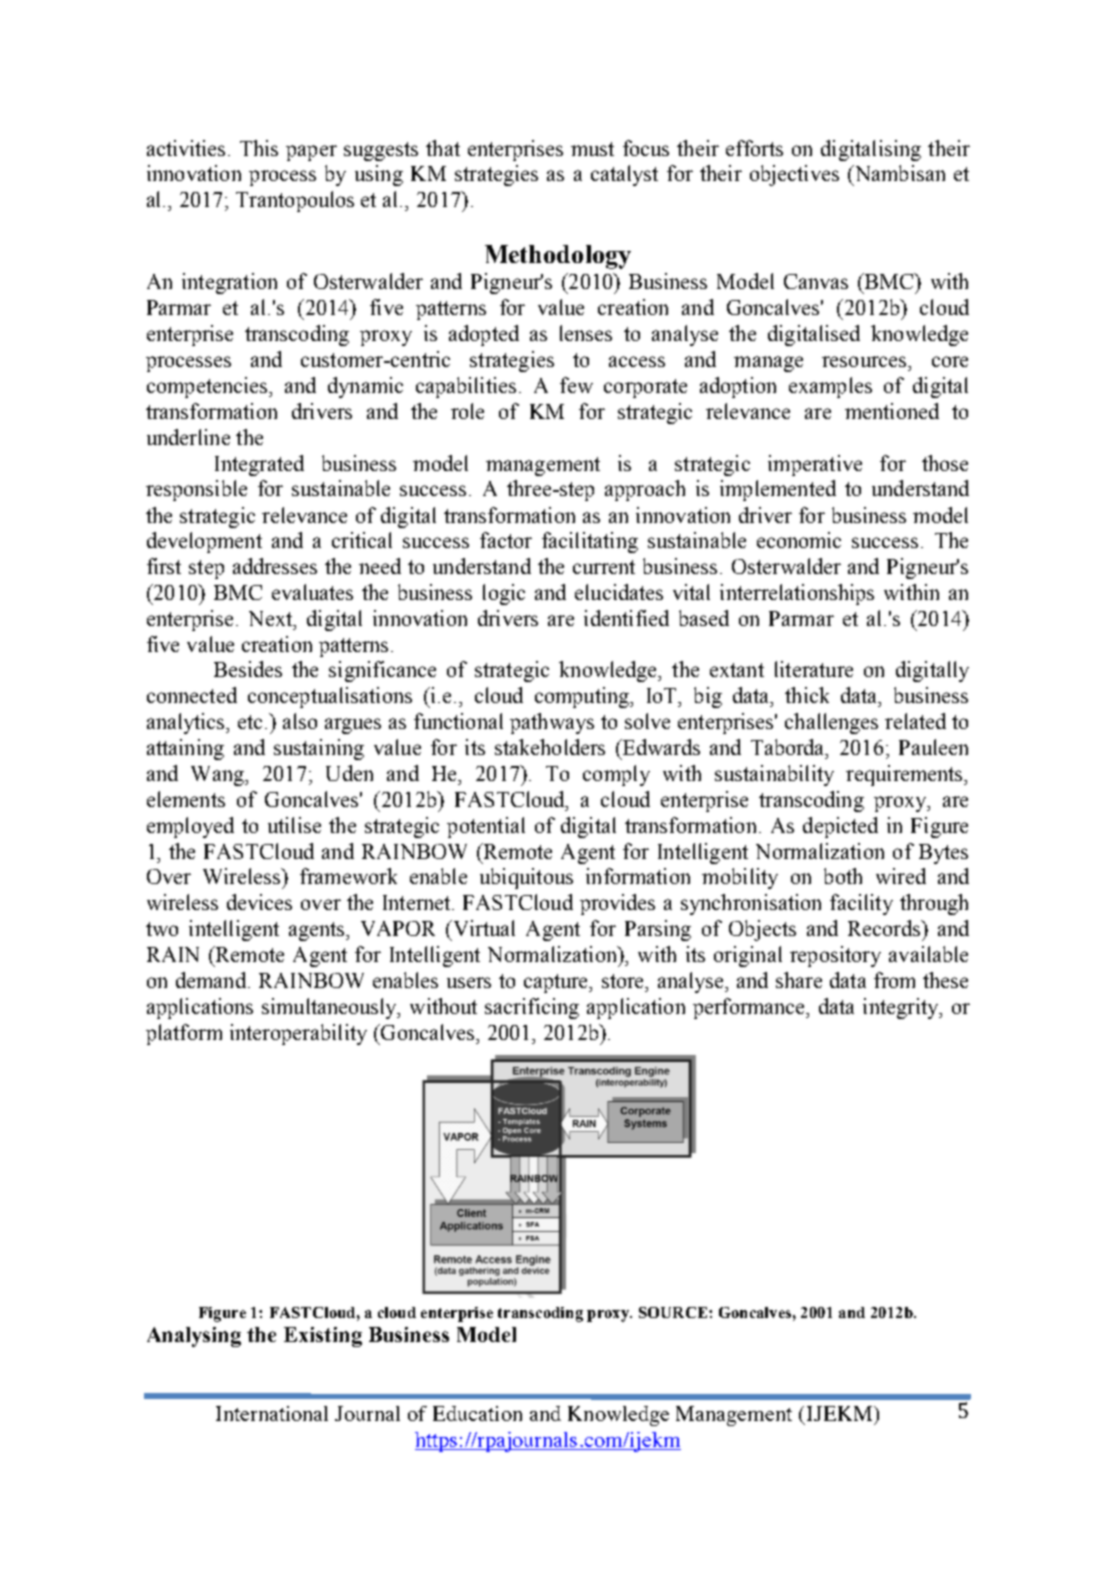  Describe the element at coordinates (592, 149) in the page. I see `must` at that location.
